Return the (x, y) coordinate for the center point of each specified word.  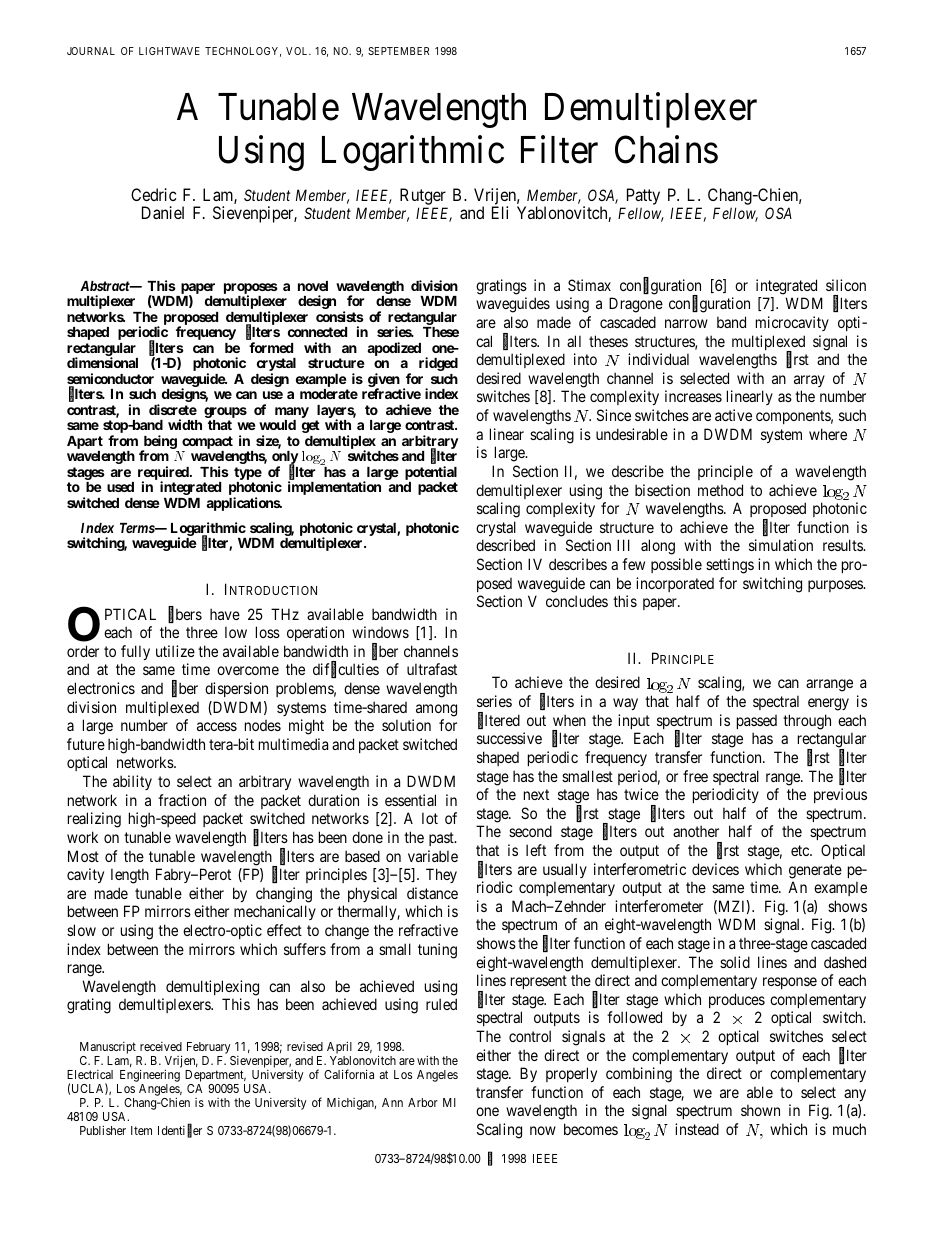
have (225, 614)
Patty (643, 196)
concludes (577, 601)
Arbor (423, 1102)
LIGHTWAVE (169, 51)
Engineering (148, 1077)
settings (730, 566)
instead (697, 1129)
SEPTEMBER (398, 51)
